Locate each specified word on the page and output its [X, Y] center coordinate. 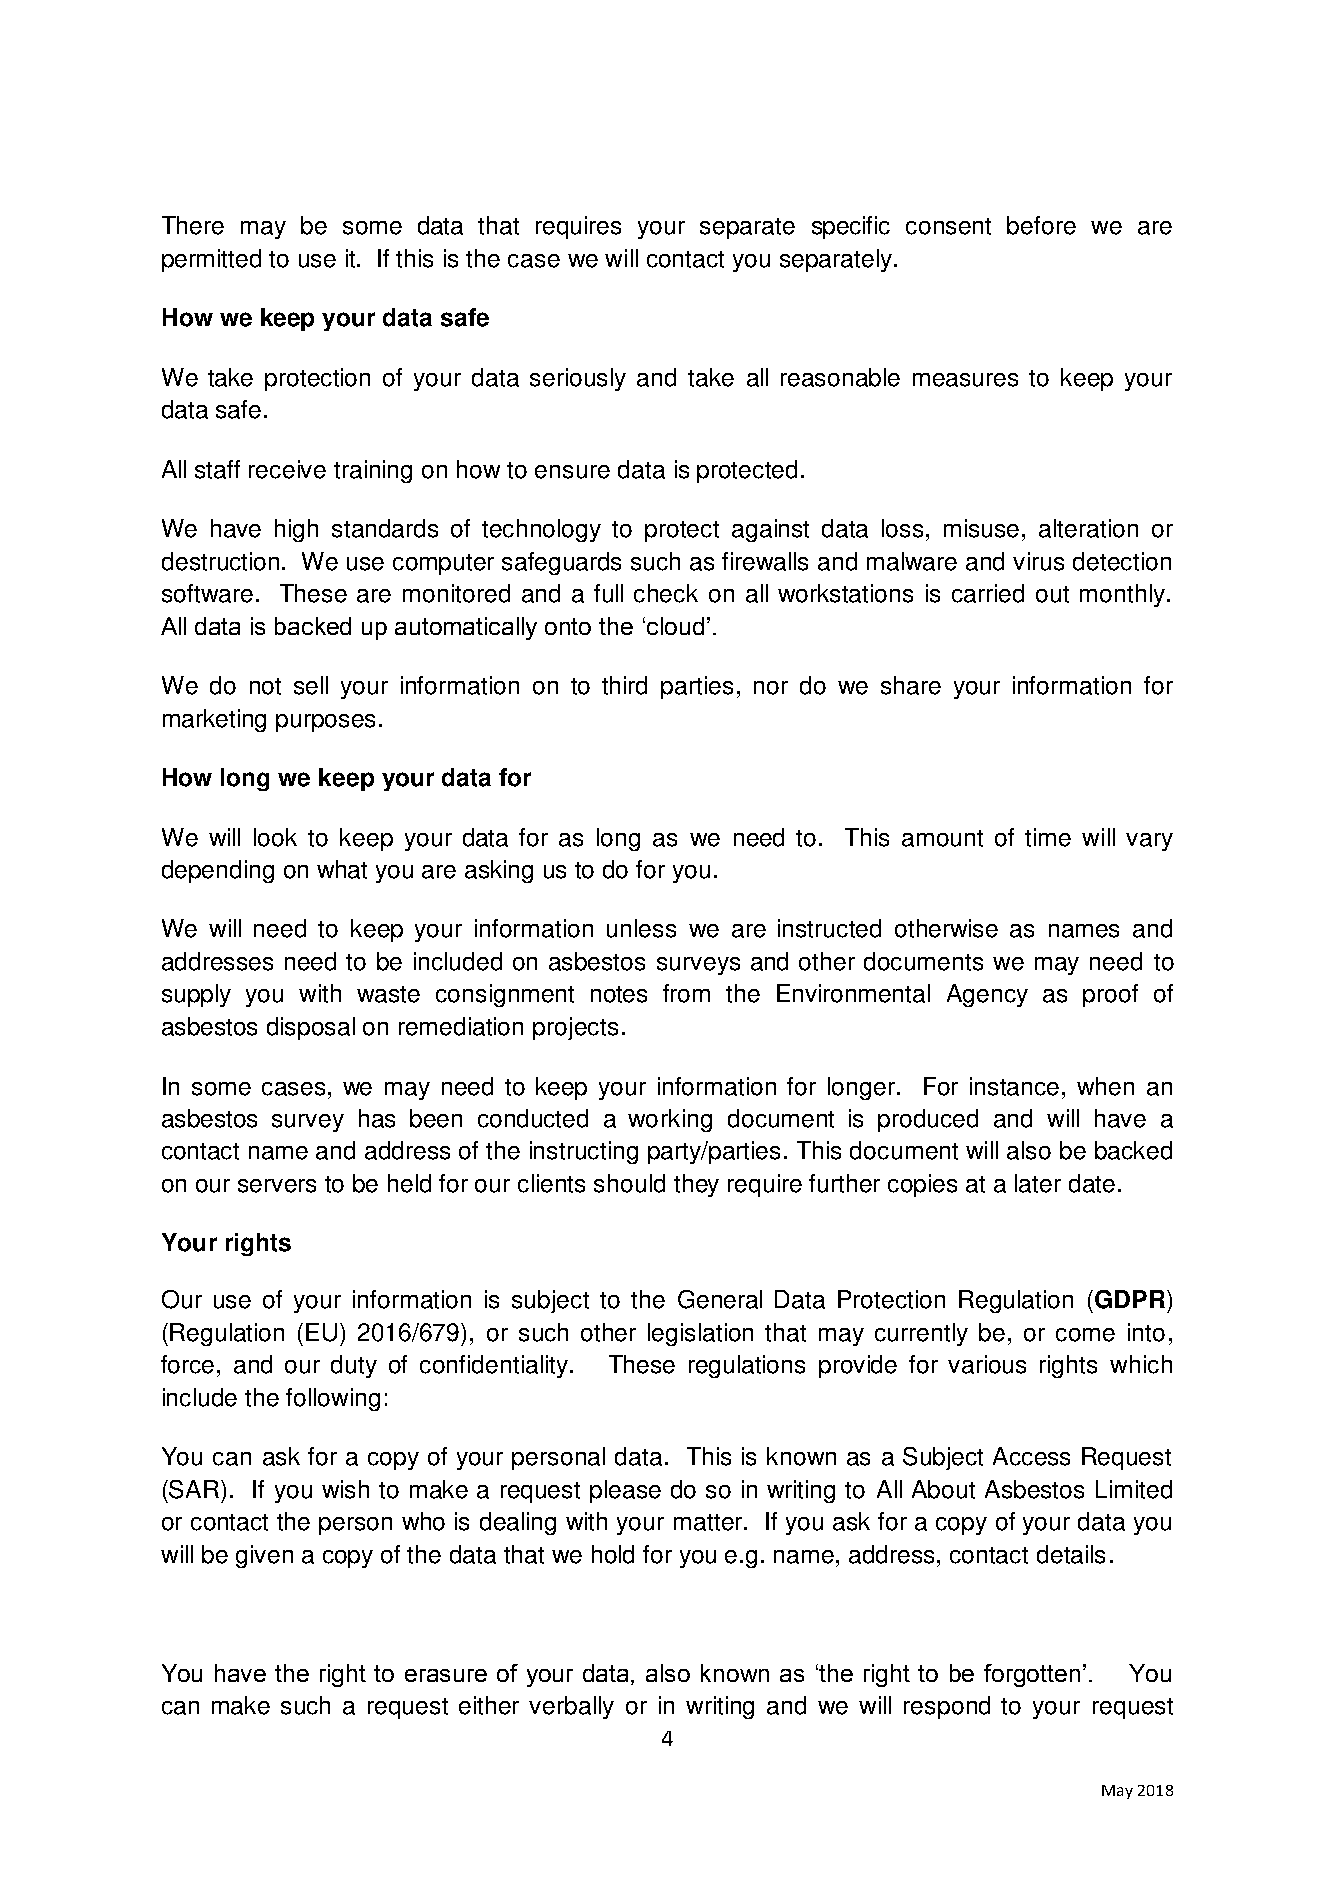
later [1038, 1183]
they [696, 1185]
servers [277, 1186]
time [1048, 837]
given [264, 1556]
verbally [571, 1707]
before [1041, 225]
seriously [578, 379]
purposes [325, 723]
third [624, 685]
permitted [211, 260]
